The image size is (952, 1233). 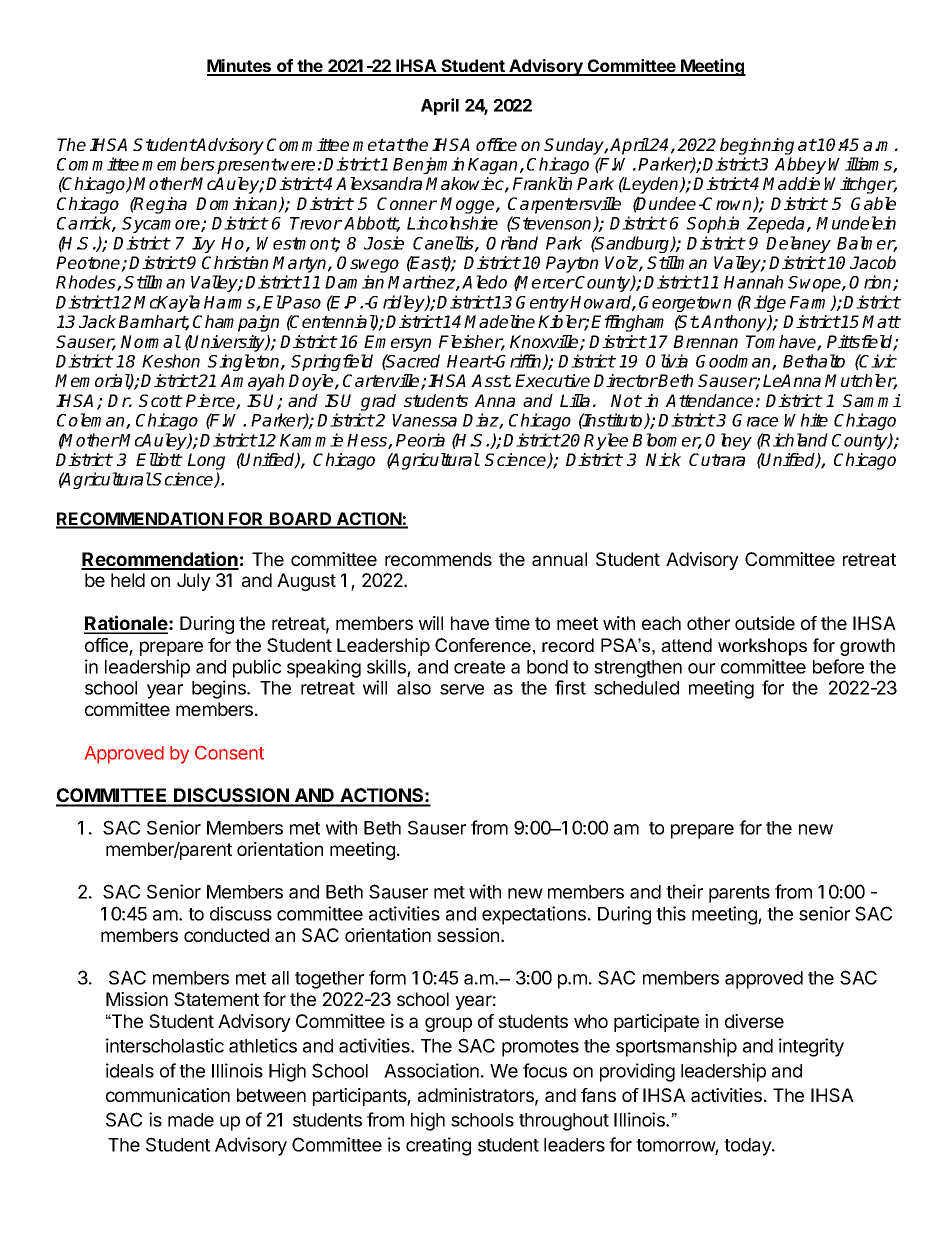 I want to click on conducted, so click(x=226, y=935).
